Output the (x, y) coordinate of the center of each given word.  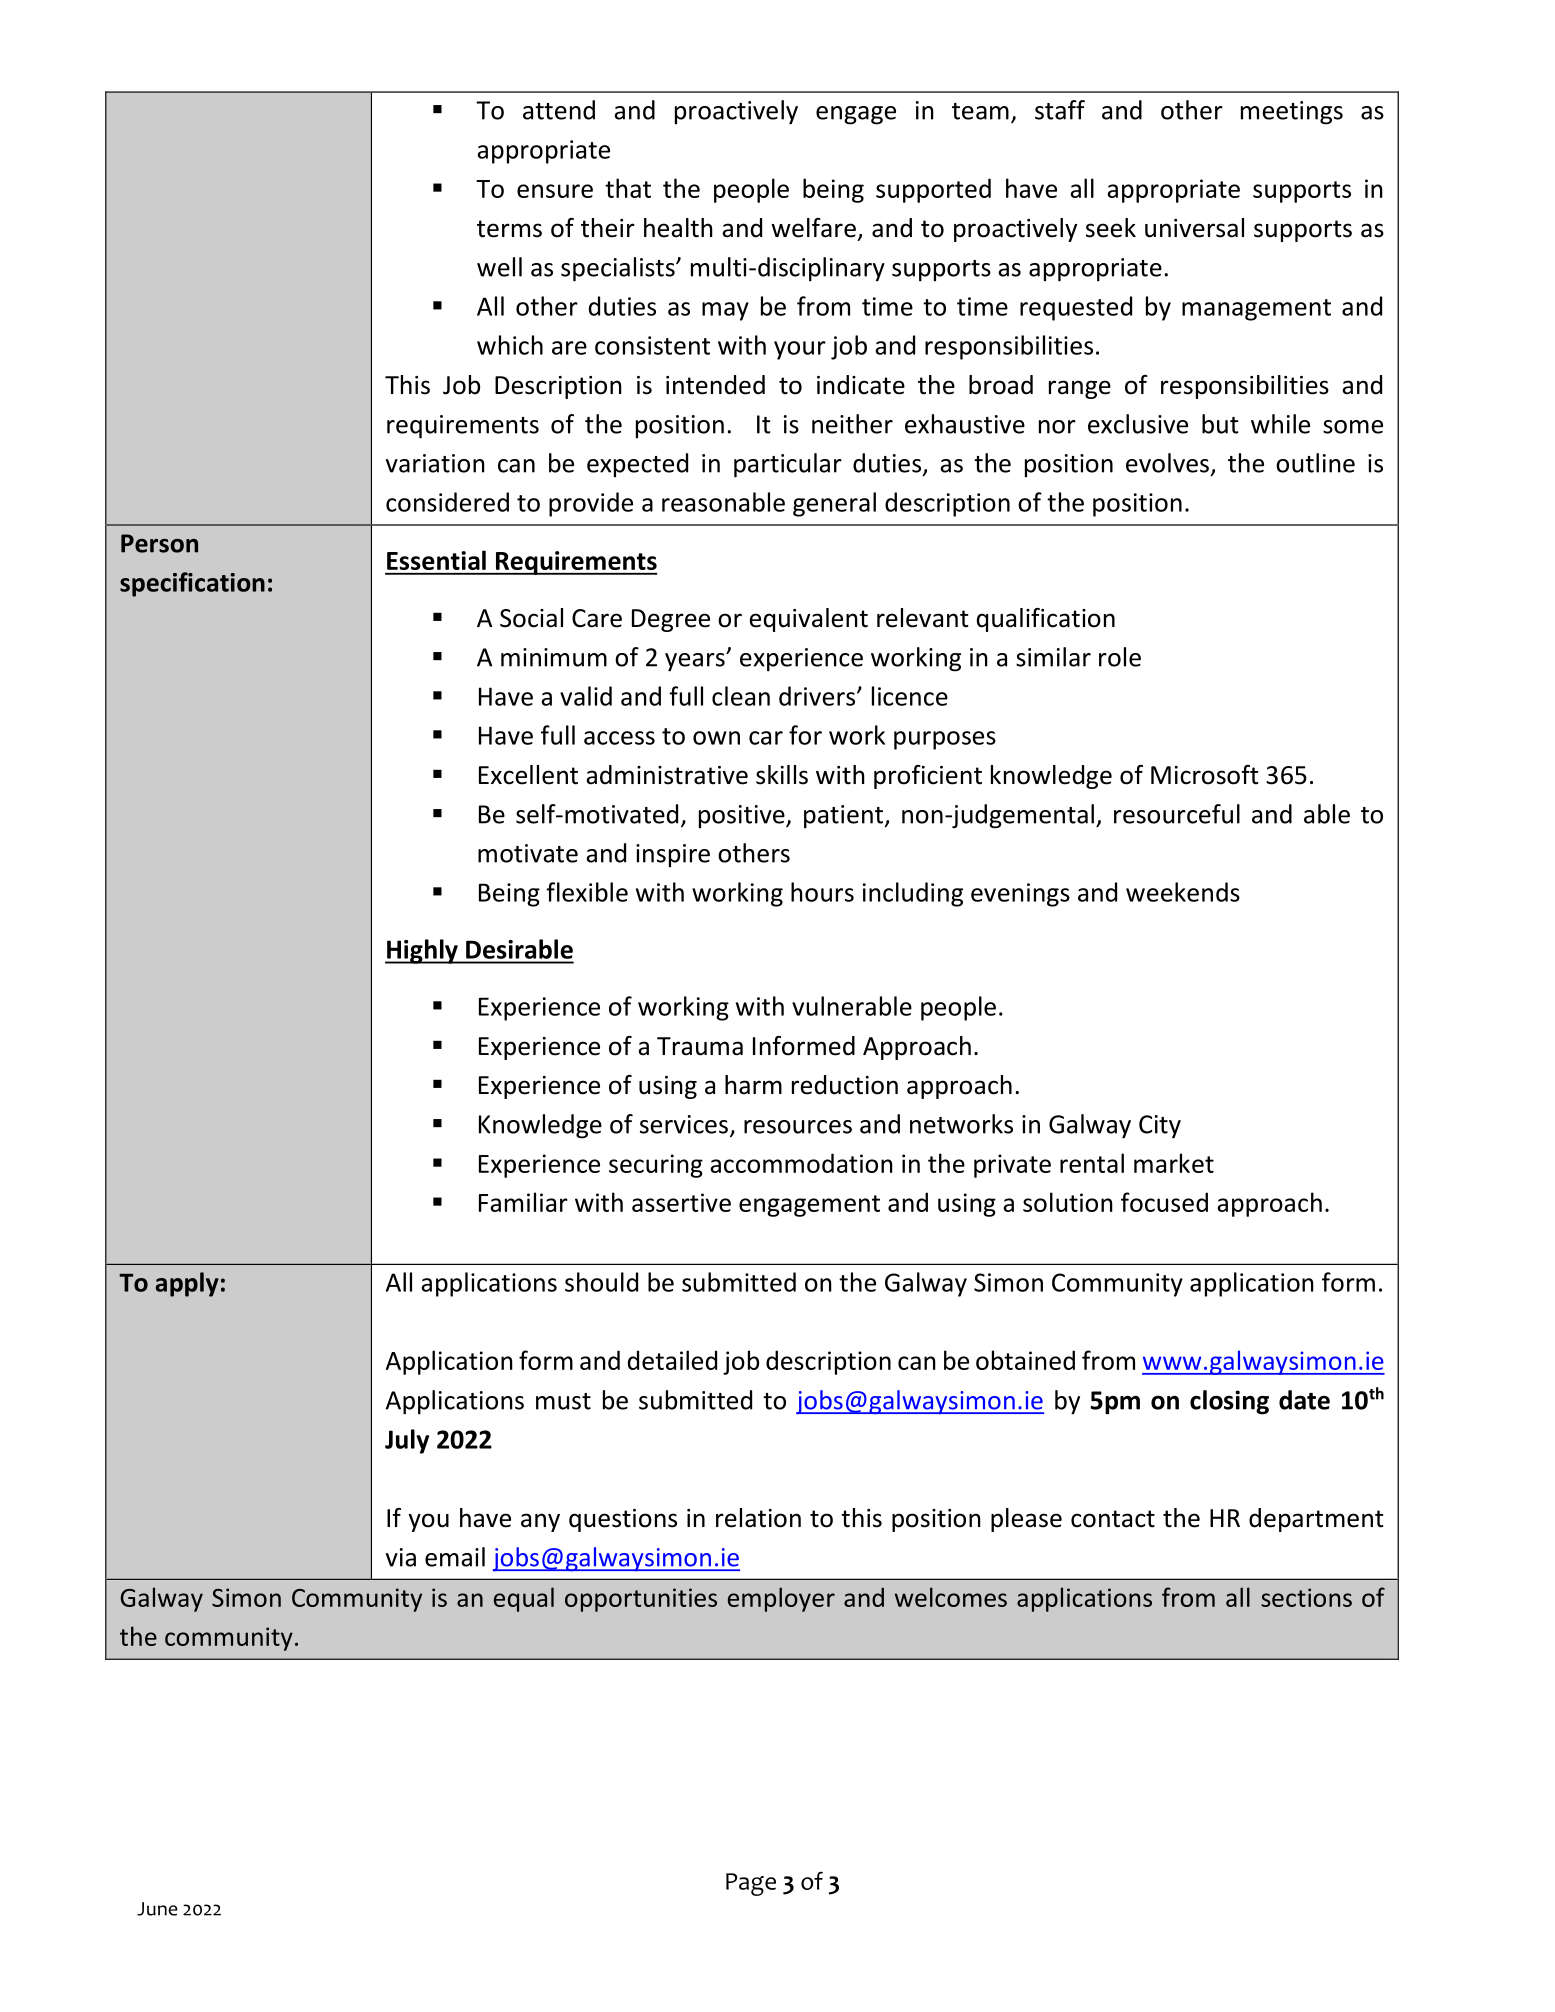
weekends (1183, 892)
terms (509, 229)
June (157, 1909)
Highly (422, 951)
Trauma (700, 1046)
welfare (813, 228)
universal (1194, 228)
